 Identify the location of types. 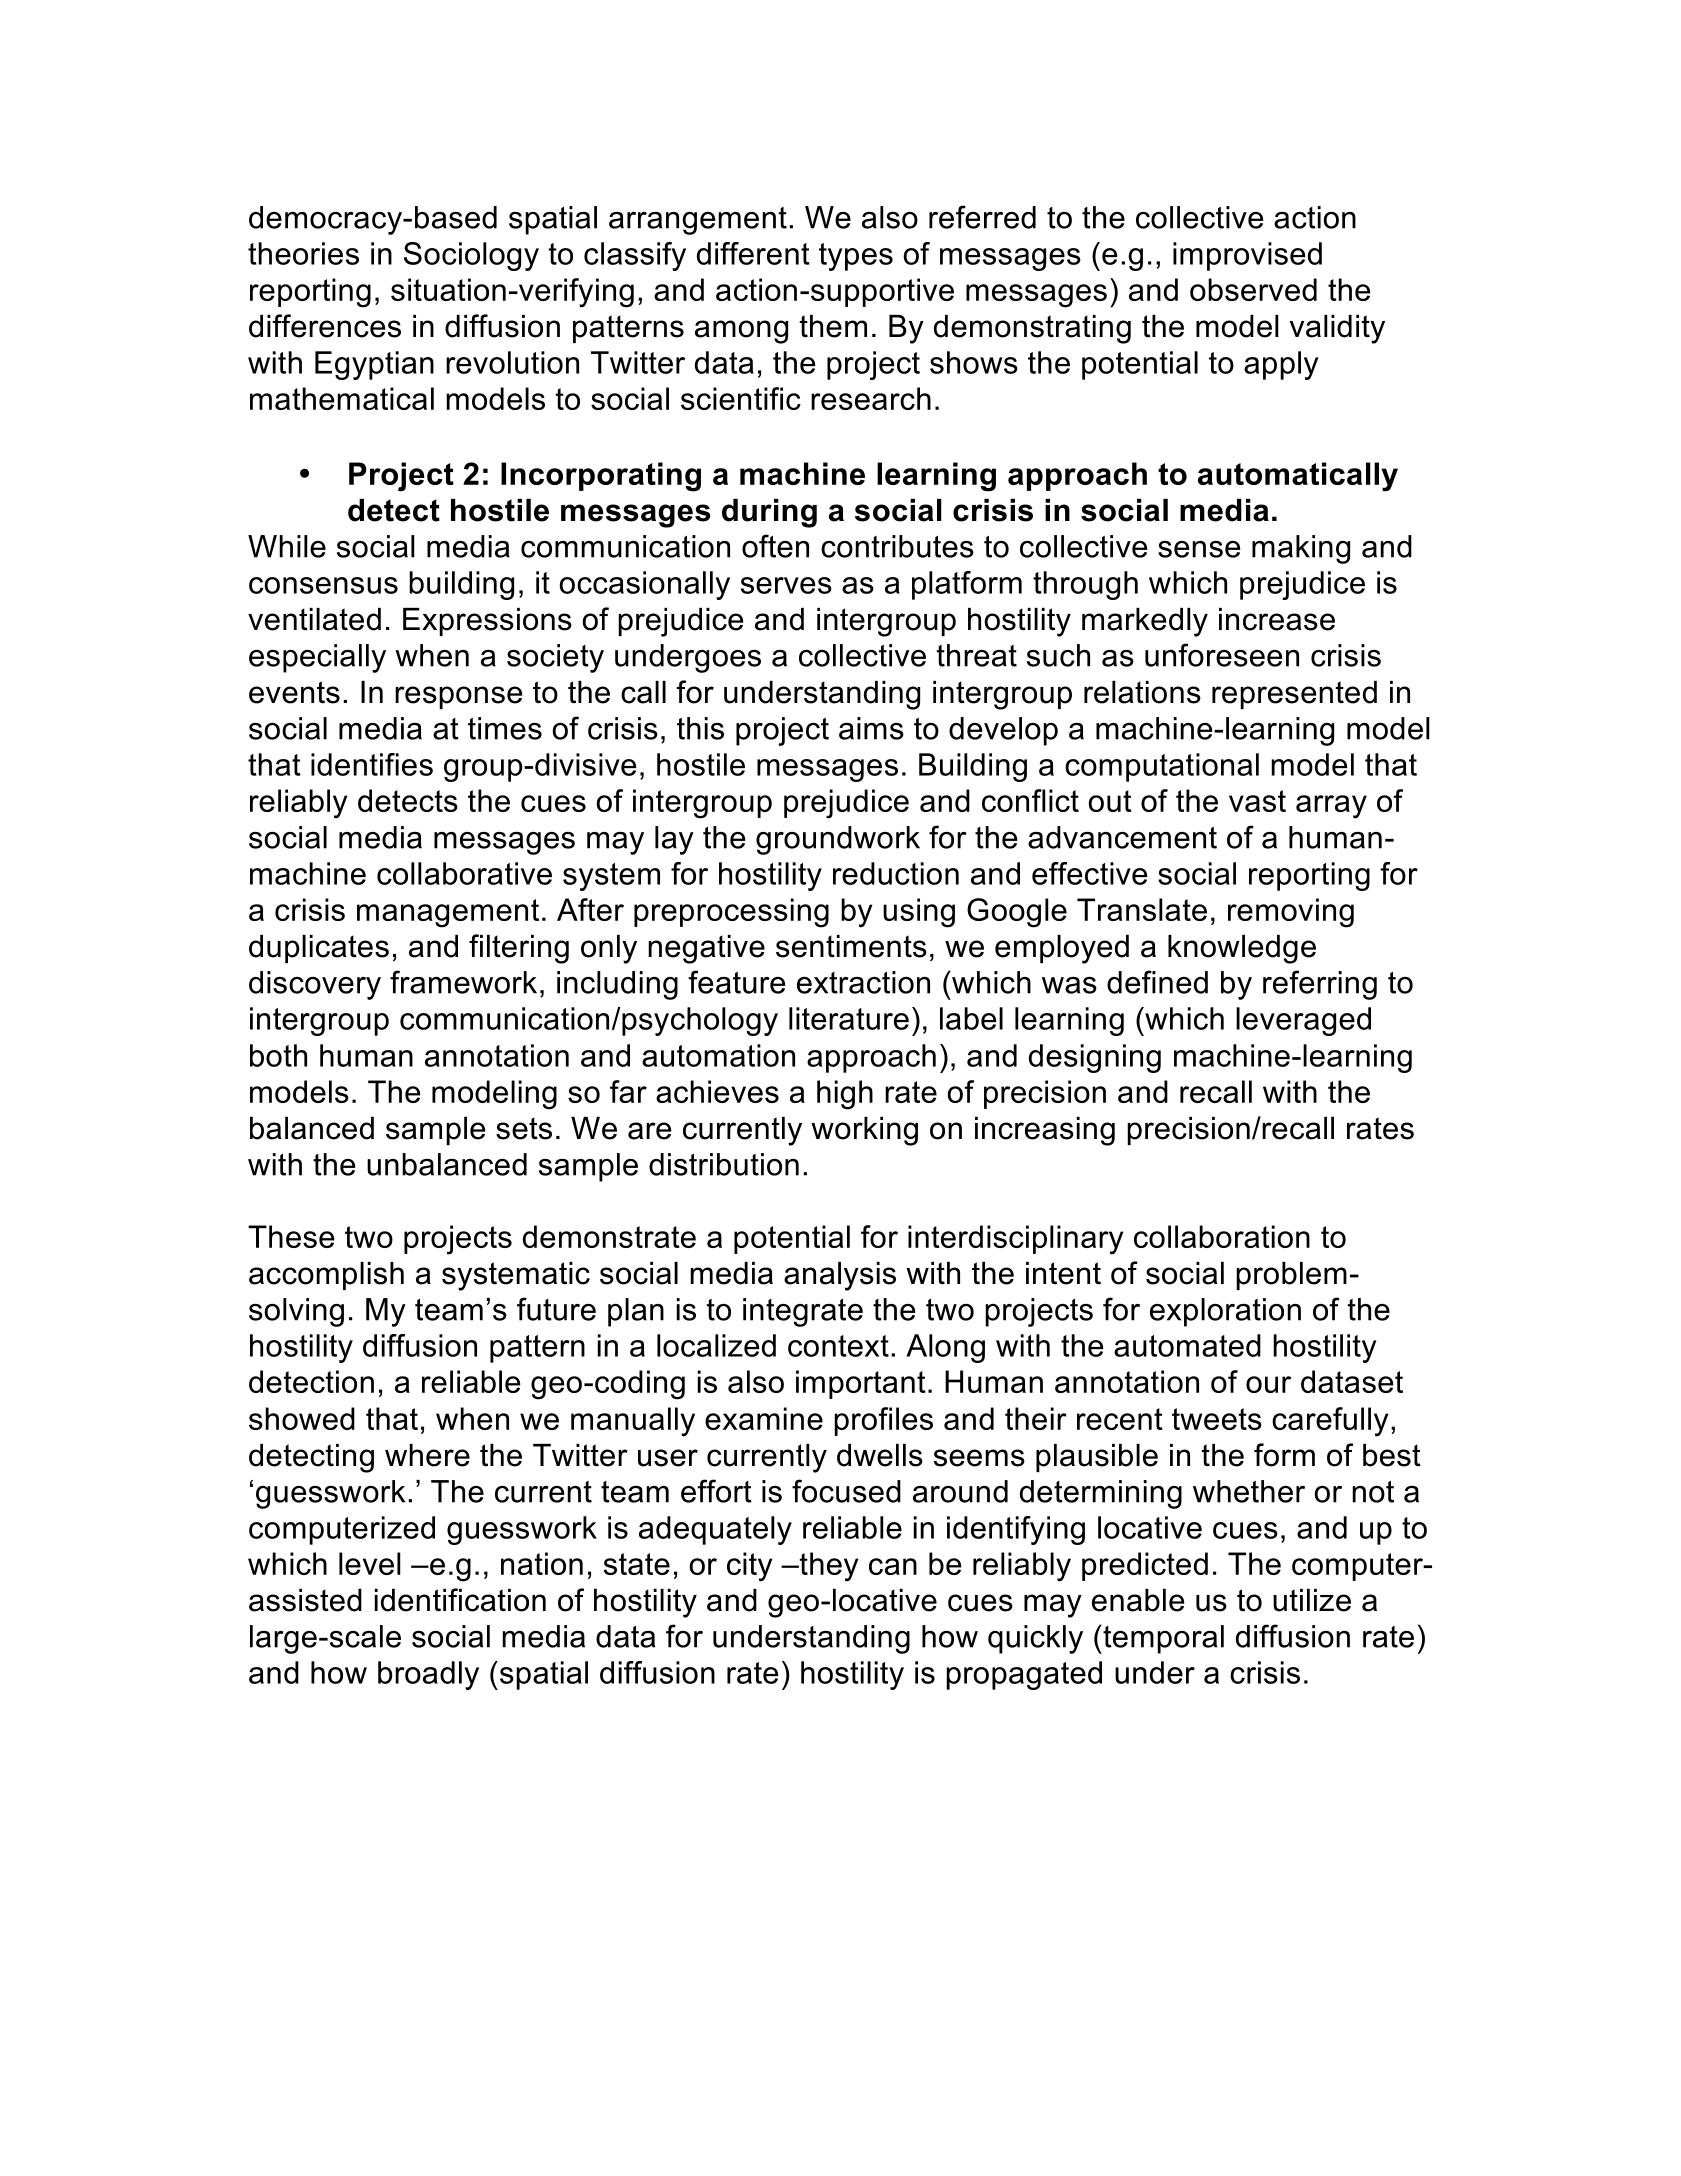
(856, 257).
